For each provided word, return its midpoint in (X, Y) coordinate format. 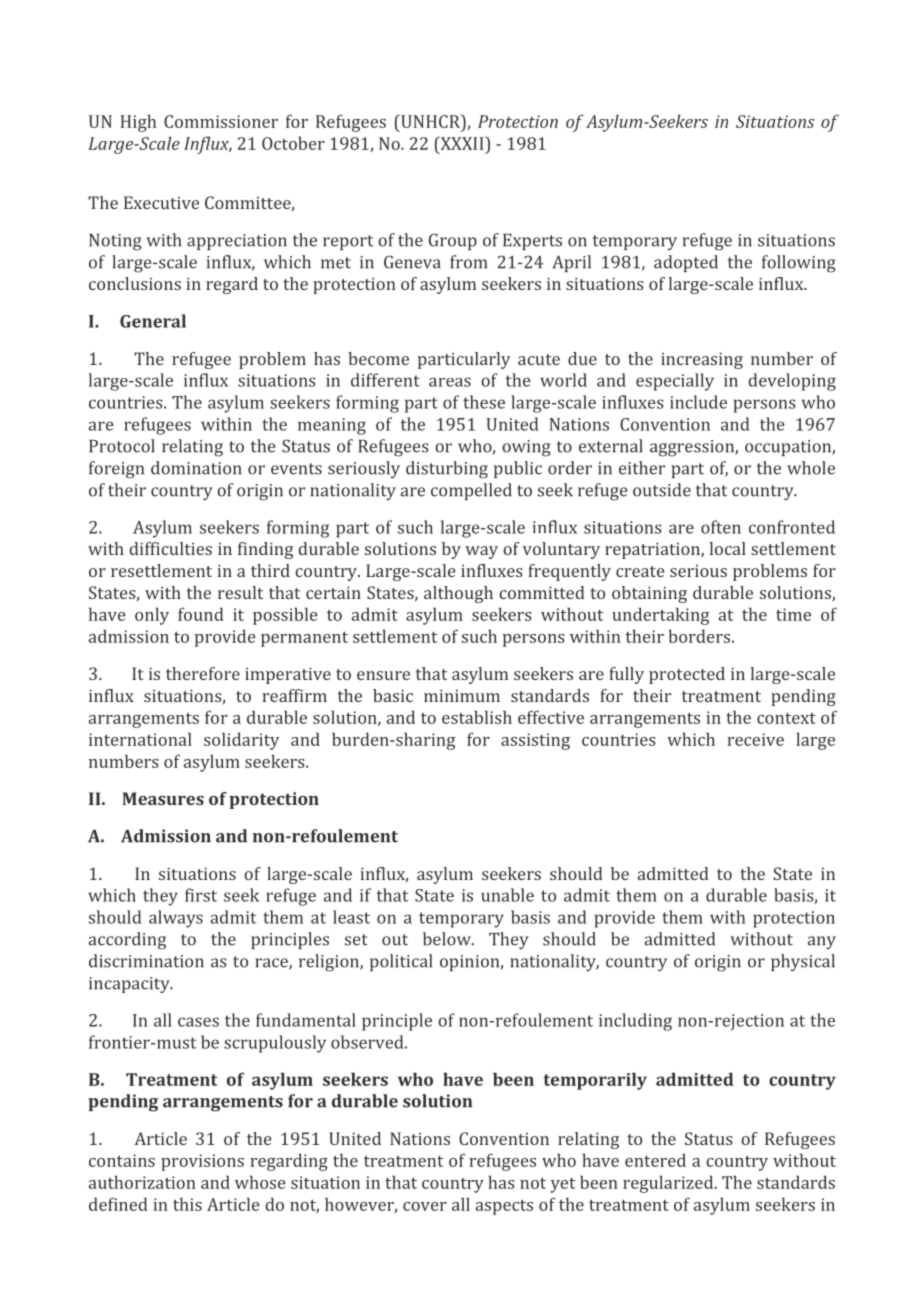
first (201, 895)
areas (450, 382)
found (201, 614)
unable (507, 895)
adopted (686, 263)
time (793, 614)
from (468, 262)
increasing (702, 360)
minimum (462, 695)
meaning (332, 426)
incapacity (130, 985)
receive (755, 739)
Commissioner (221, 121)
